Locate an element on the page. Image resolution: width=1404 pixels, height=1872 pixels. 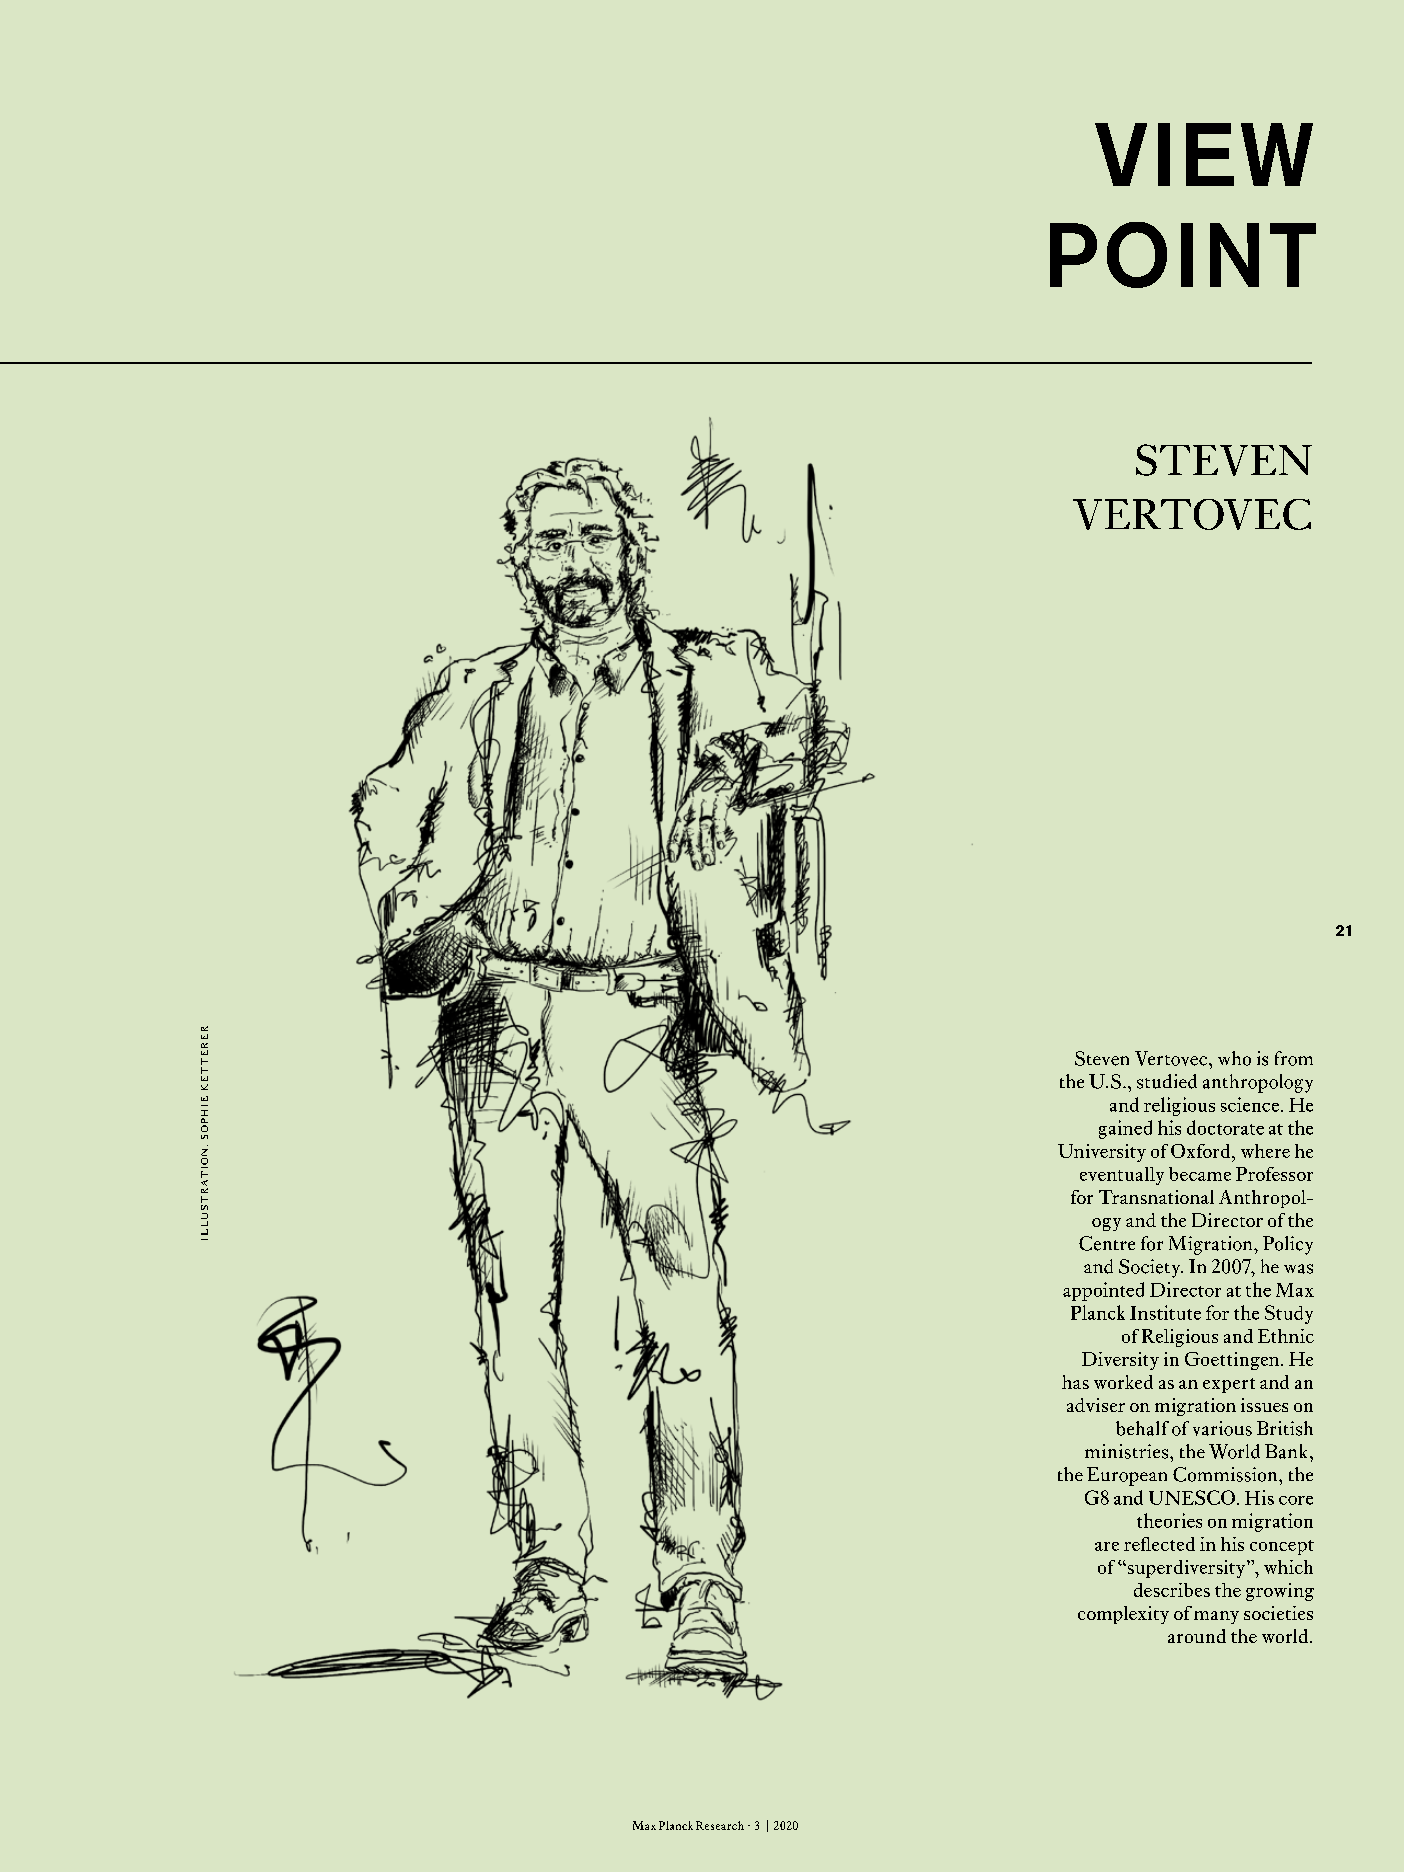
expert is located at coordinates (1229, 1385).
